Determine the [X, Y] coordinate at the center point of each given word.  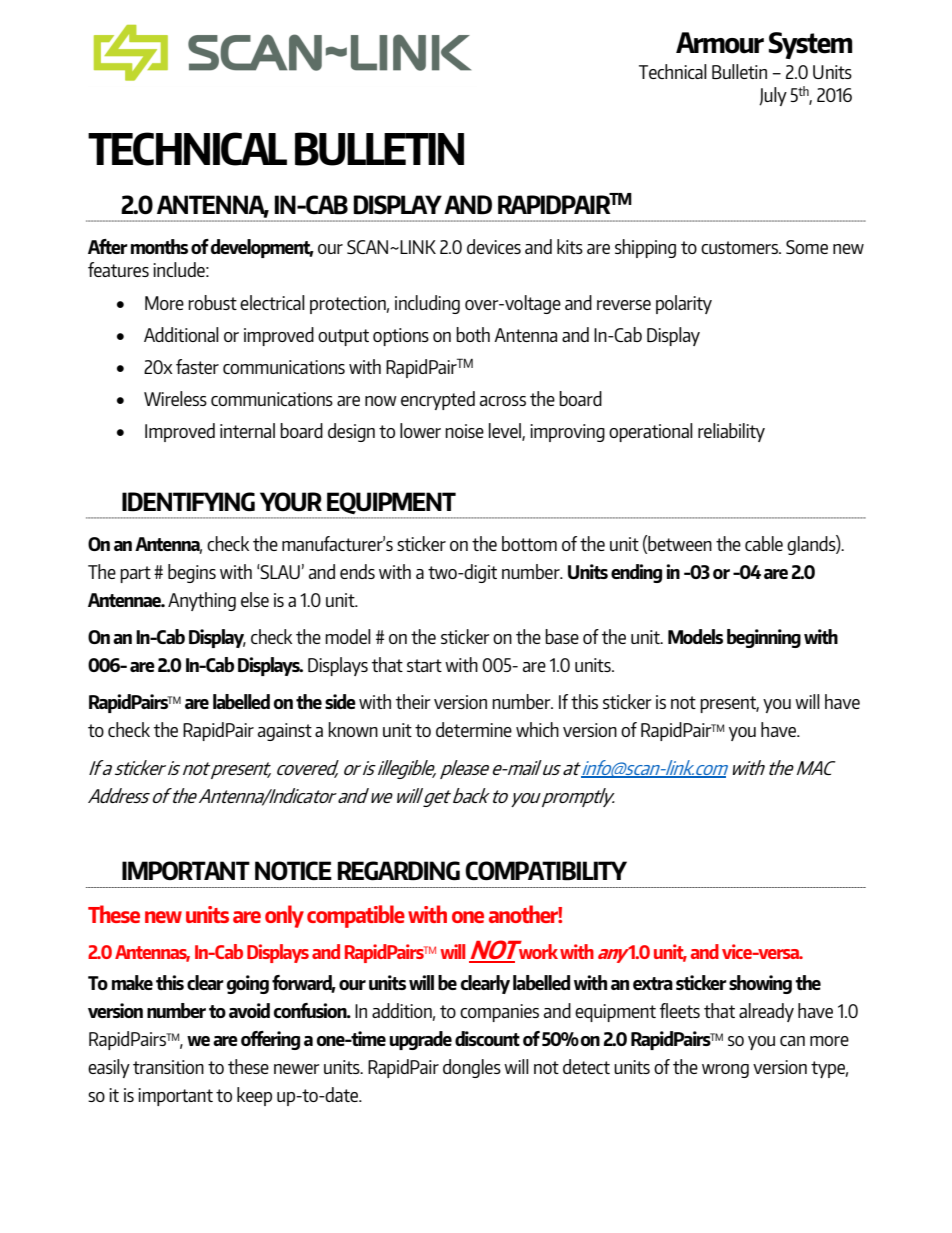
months [159, 246]
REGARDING [398, 871]
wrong [725, 1071]
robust [212, 302]
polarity [684, 304]
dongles [472, 1068]
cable [764, 543]
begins [192, 573]
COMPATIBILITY [546, 871]
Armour [720, 43]
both [473, 334]
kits [570, 246]
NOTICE [293, 871]
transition [168, 1067]
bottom [529, 543]
